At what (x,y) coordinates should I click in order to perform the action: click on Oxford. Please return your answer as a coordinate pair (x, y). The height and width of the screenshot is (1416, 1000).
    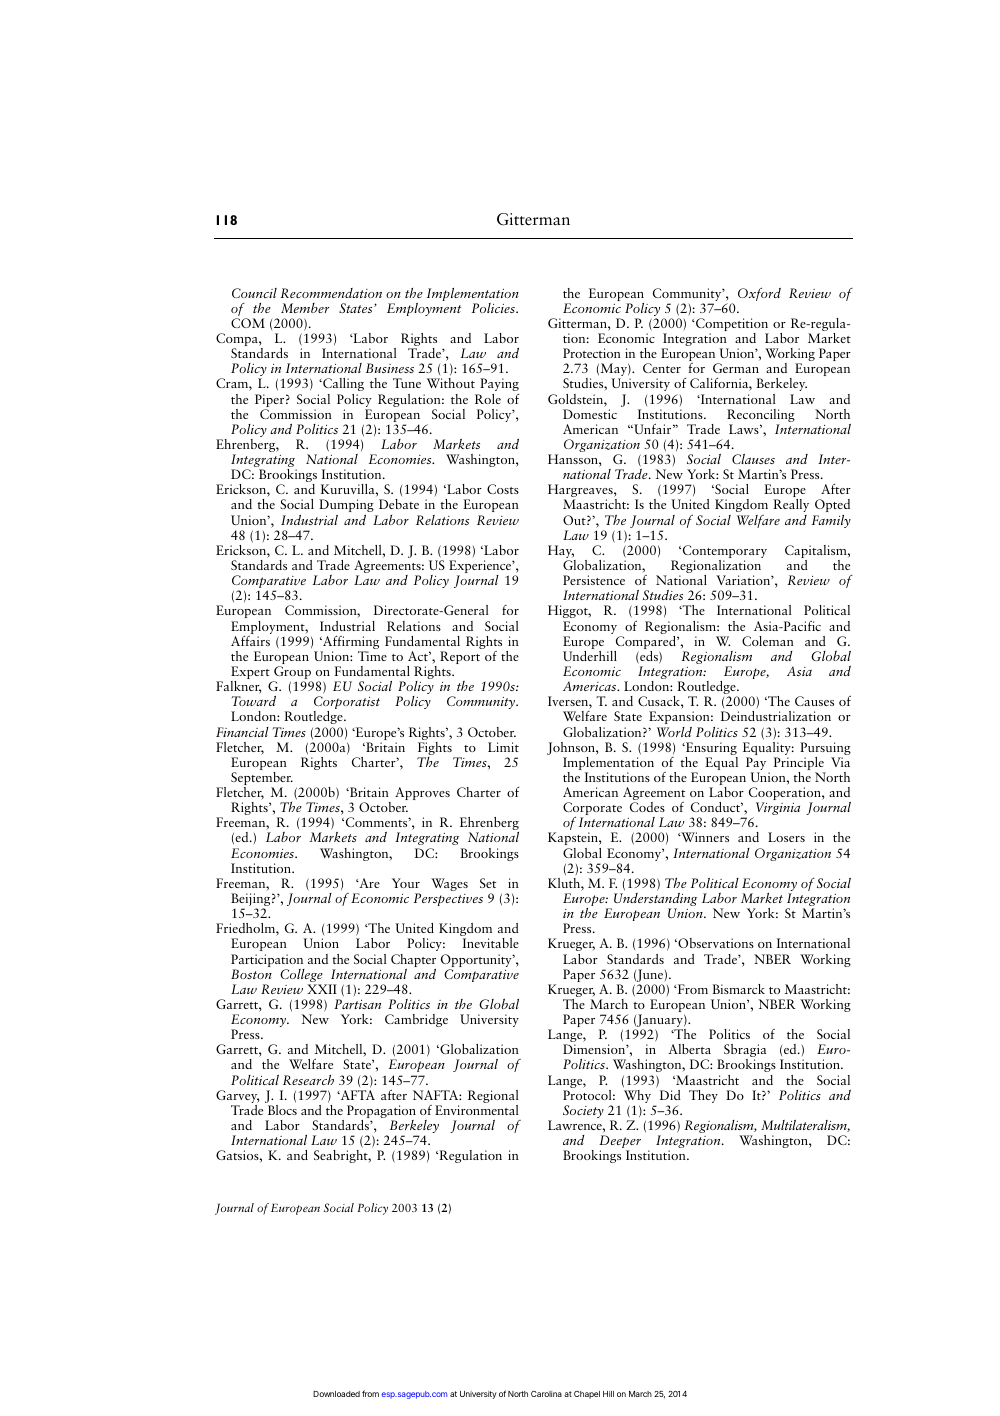
    Looking at the image, I should click on (759, 294).
